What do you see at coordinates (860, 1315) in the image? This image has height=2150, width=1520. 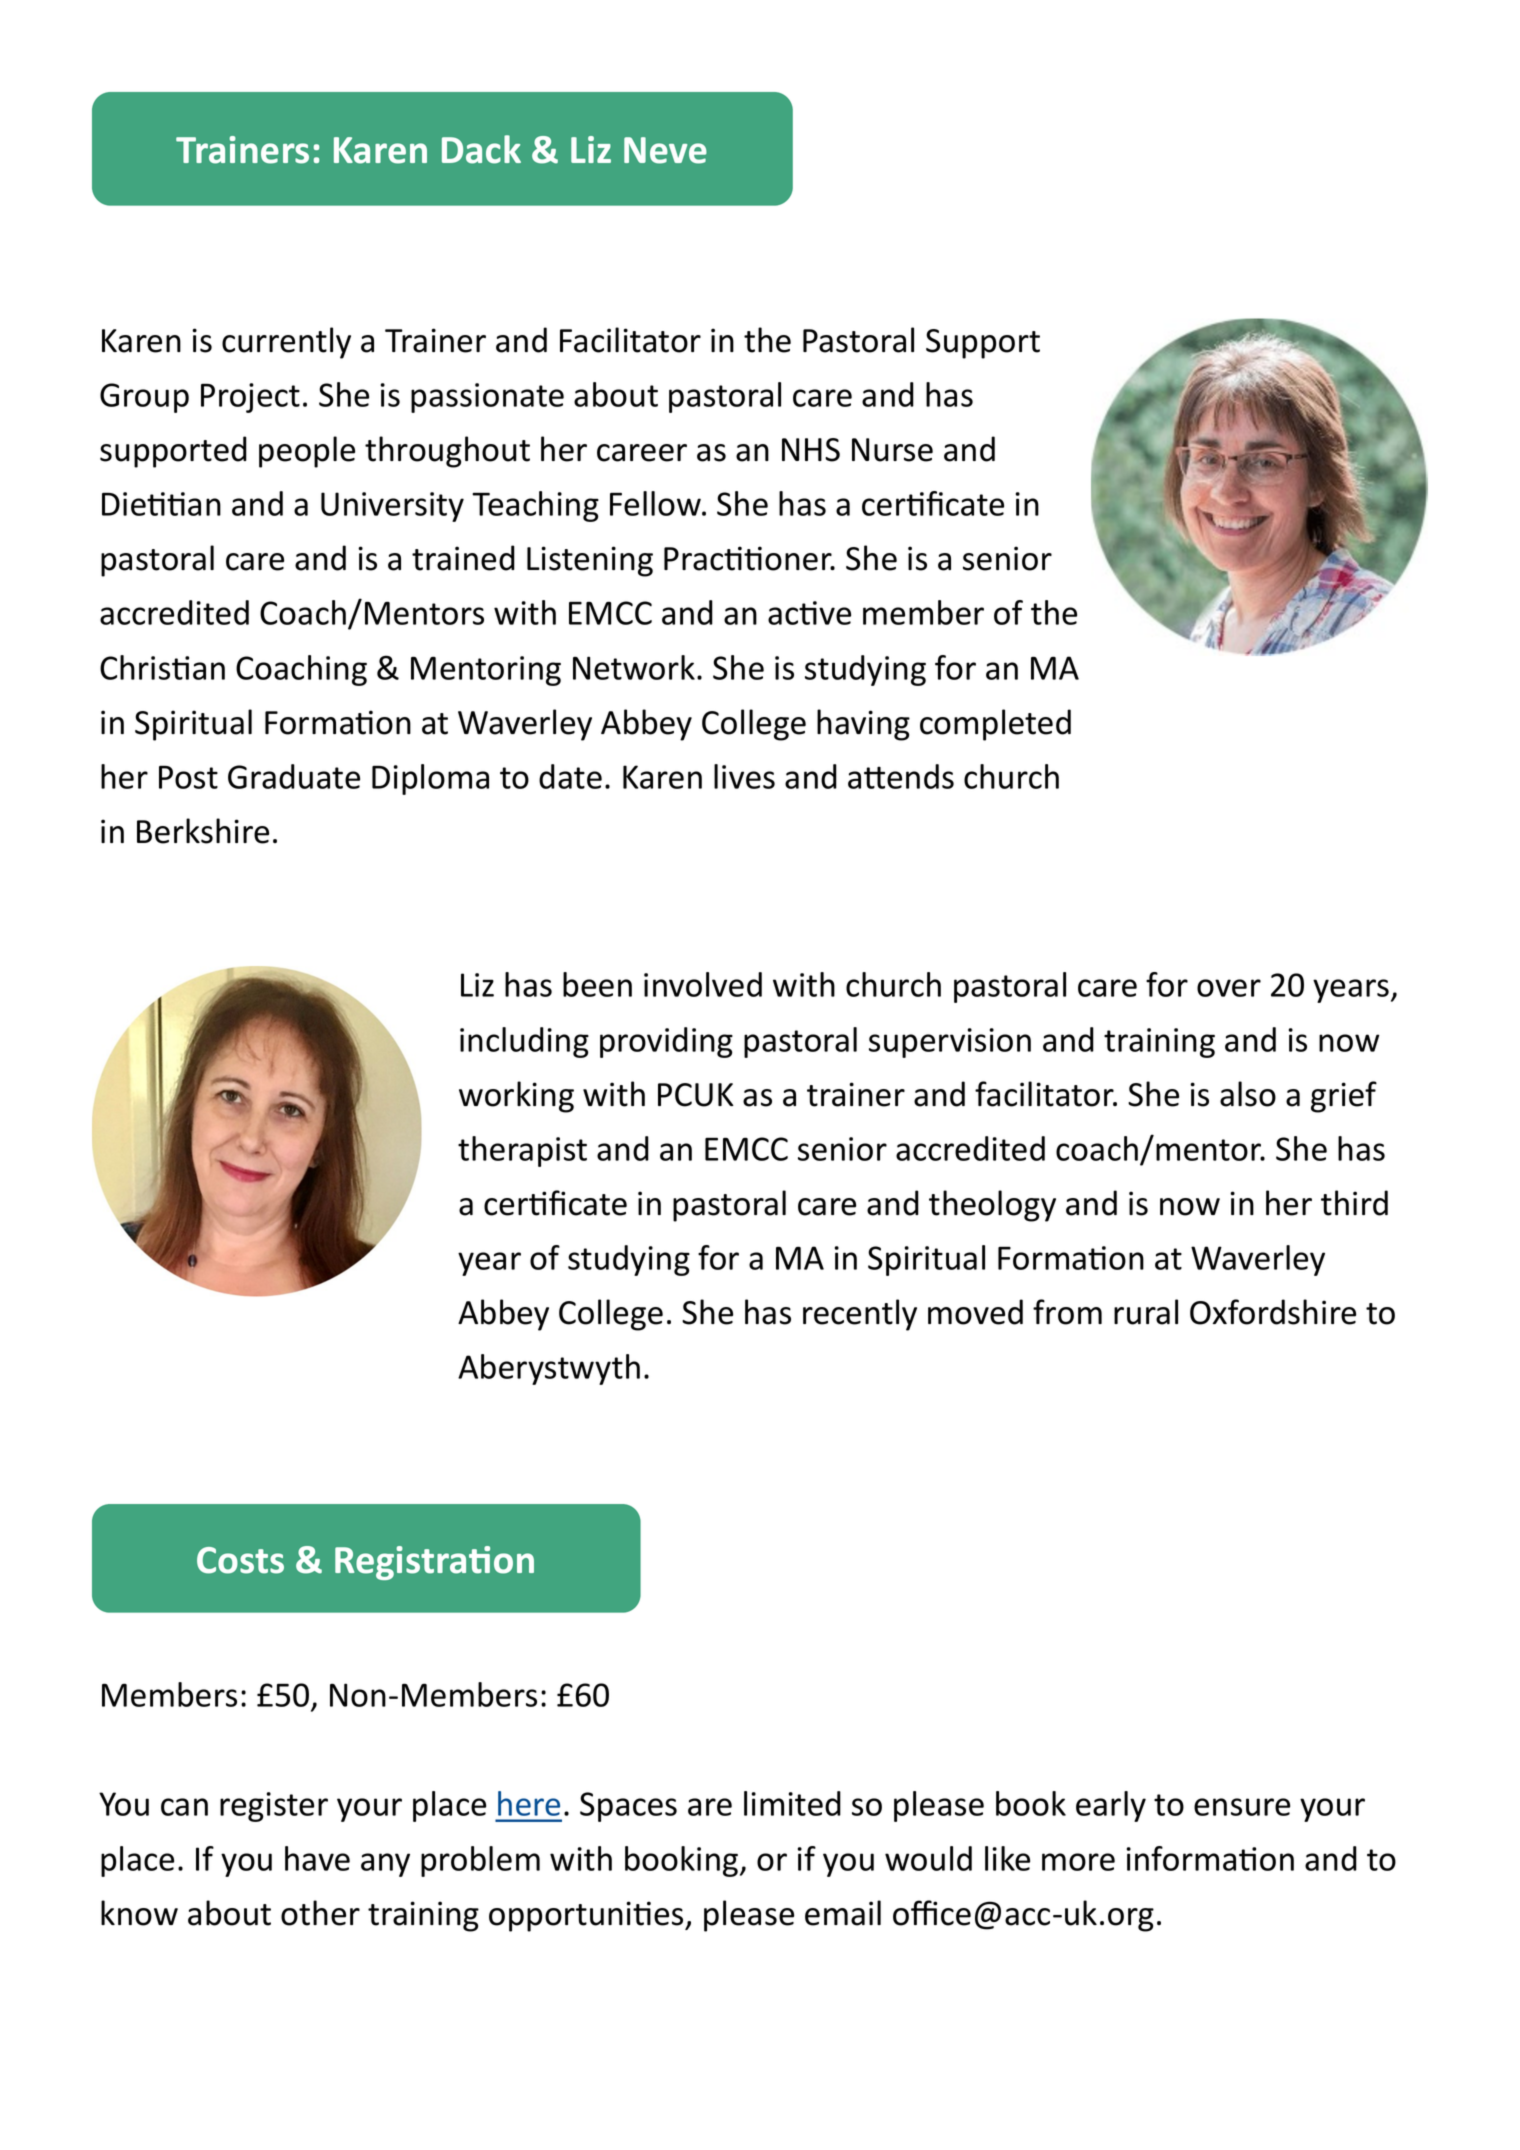 I see `recently` at bounding box center [860, 1315].
